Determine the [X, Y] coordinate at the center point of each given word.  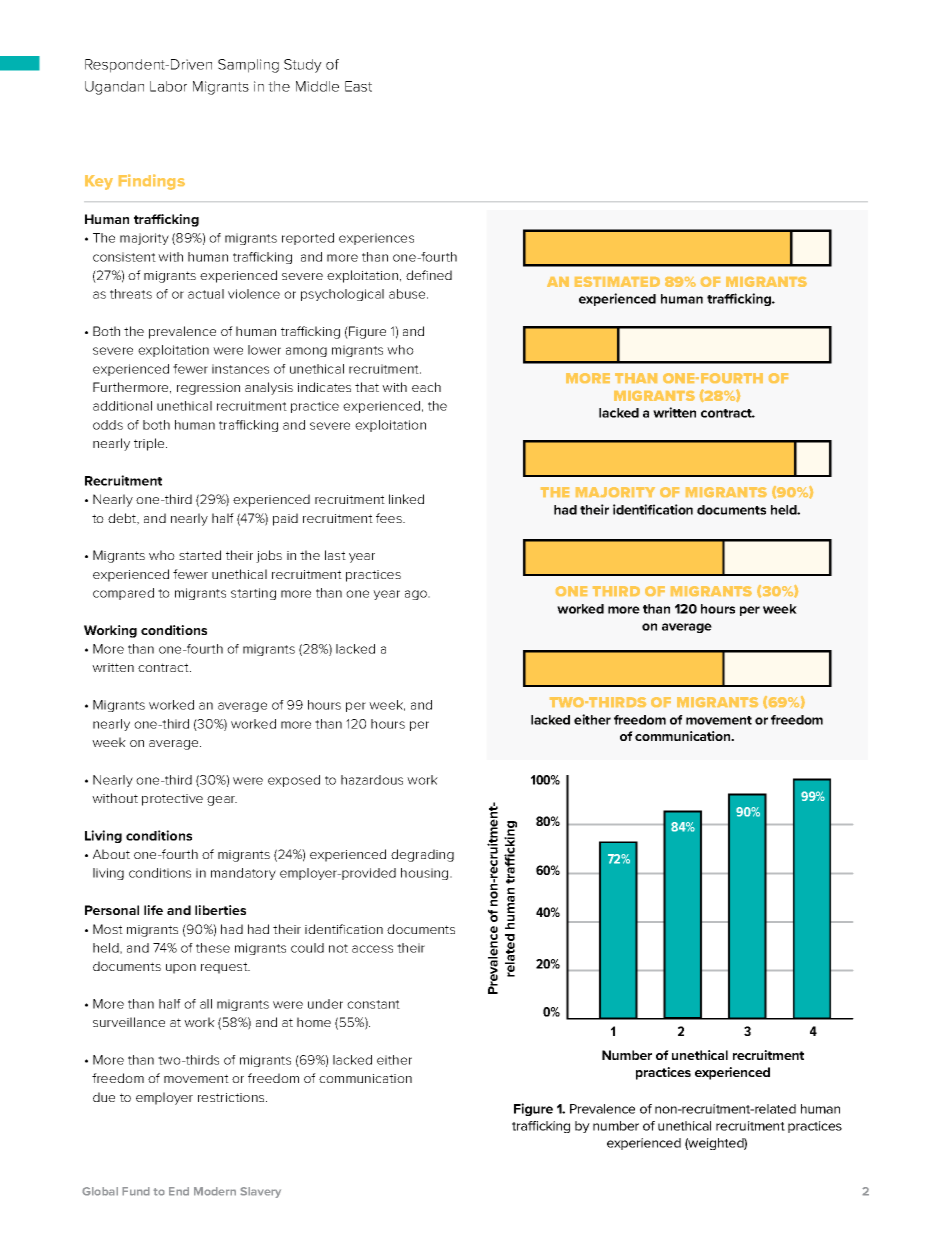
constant [373, 1004]
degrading [422, 855]
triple [150, 444]
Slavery [260, 1192]
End [179, 1191]
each [426, 387]
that [367, 387]
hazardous [372, 780]
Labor [168, 86]
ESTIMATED [617, 282]
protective [172, 800]
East [358, 86]
